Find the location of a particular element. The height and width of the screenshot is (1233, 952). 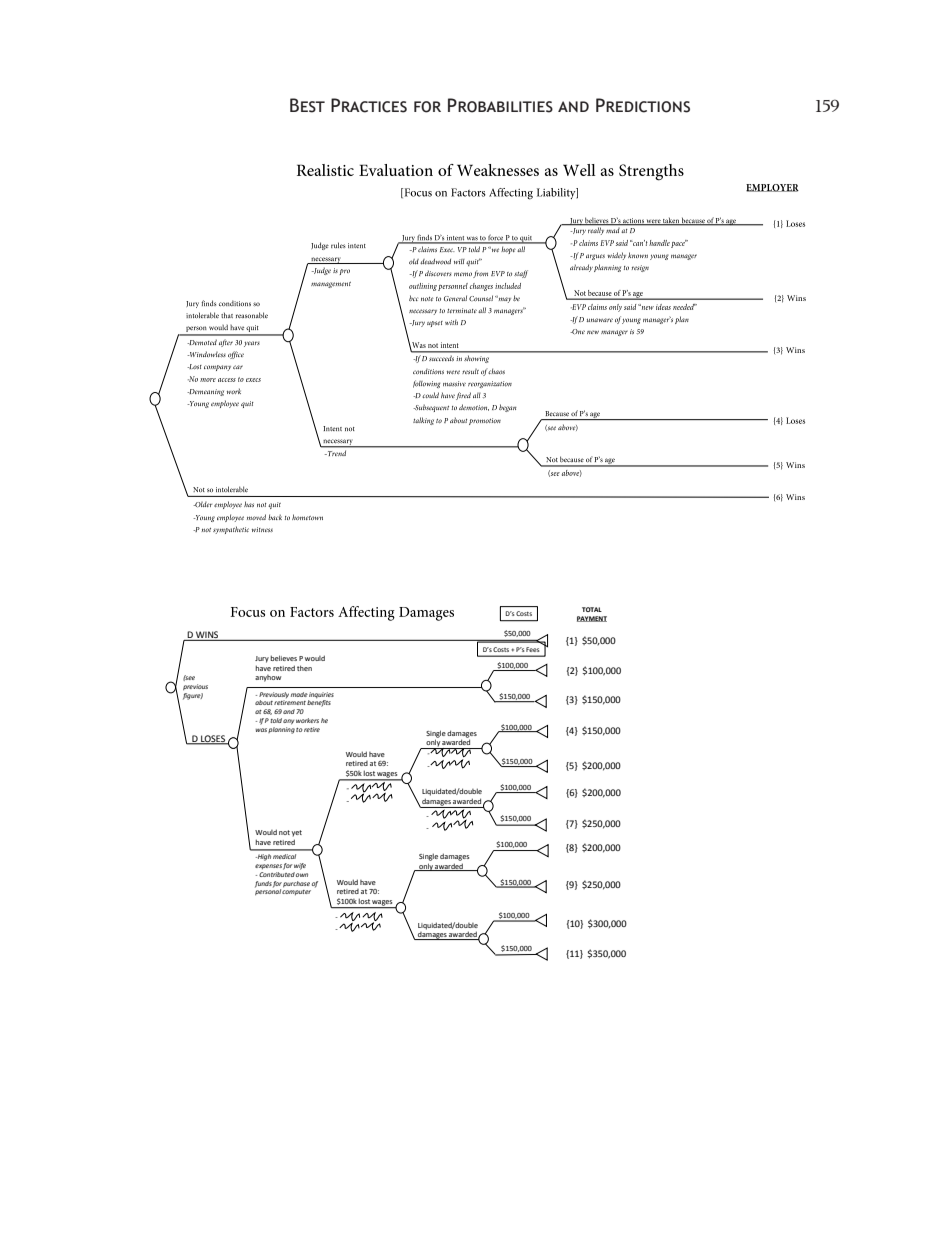

Practices is located at coordinates (369, 105).
